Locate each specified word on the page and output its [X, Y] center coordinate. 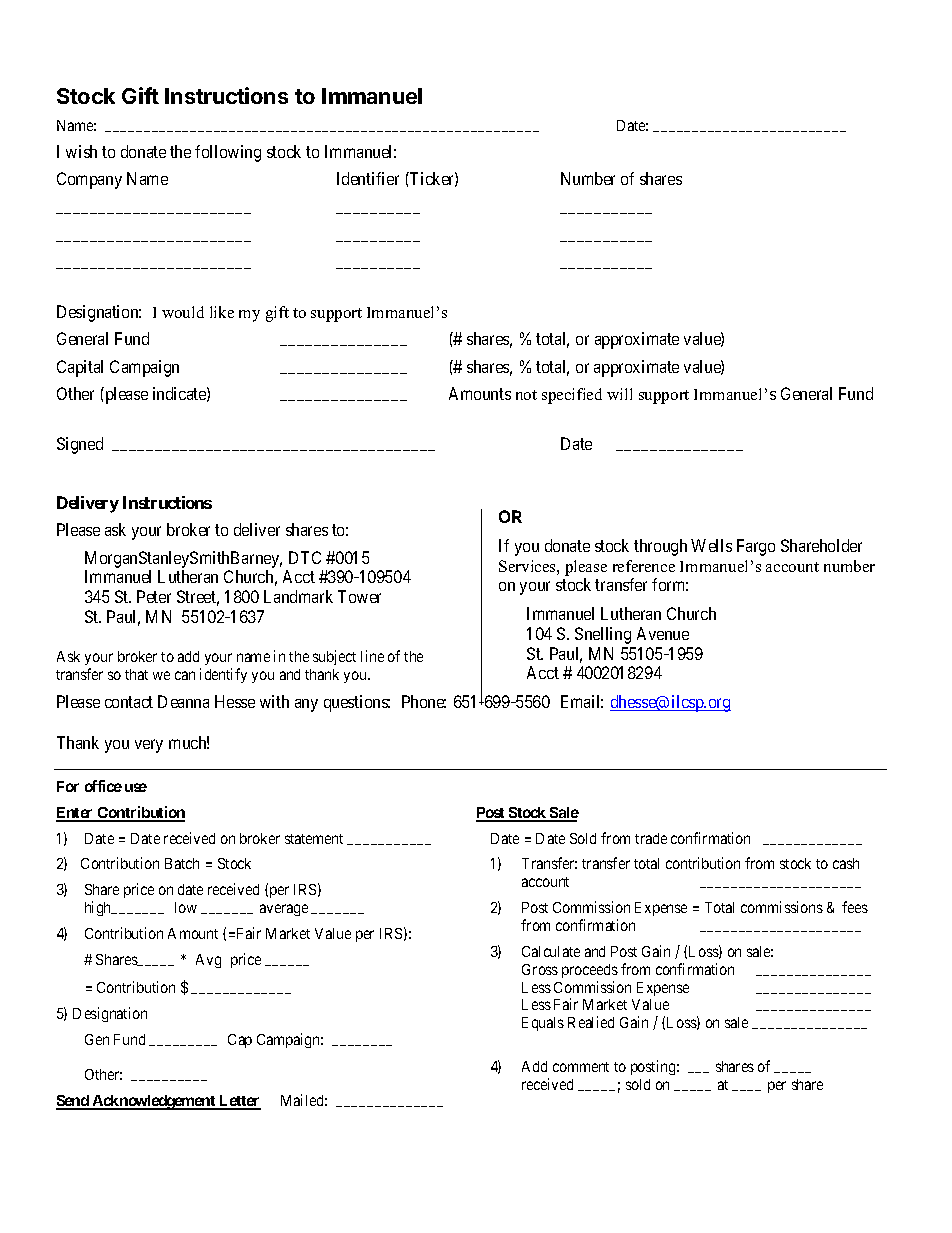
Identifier [368, 178]
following [228, 153]
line [372, 656]
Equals [543, 1024]
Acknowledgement [154, 1102]
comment [581, 1067]
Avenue [663, 633]
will [619, 394]
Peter [154, 596]
